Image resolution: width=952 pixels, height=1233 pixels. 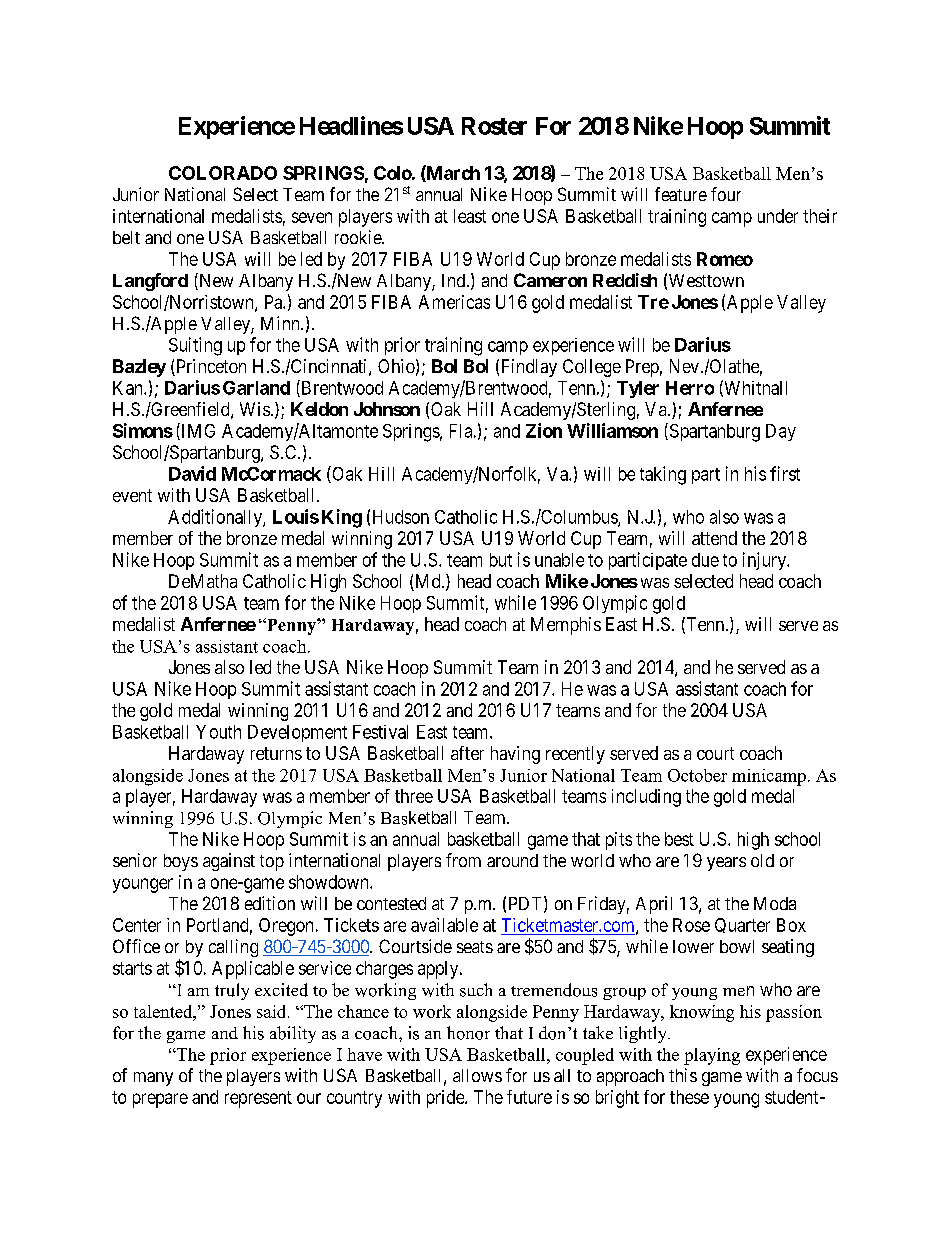 What do you see at coordinates (312, 217) in the page?
I see `seven` at bounding box center [312, 217].
